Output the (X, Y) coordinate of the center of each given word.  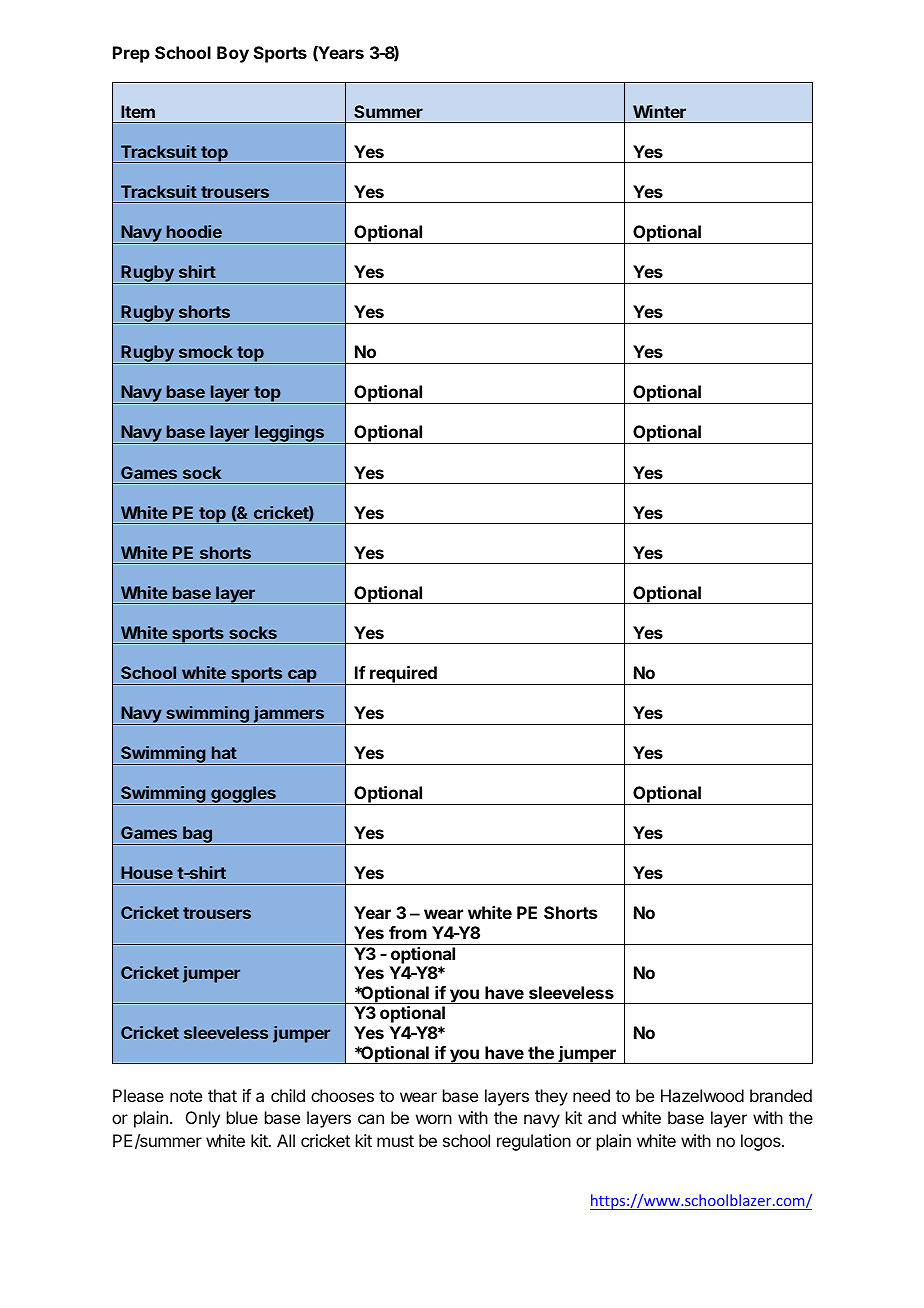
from (408, 932)
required (403, 675)
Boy (233, 54)
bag (197, 835)
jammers (289, 715)
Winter (659, 111)
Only (203, 1119)
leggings (290, 434)
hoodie (194, 231)
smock (206, 351)
